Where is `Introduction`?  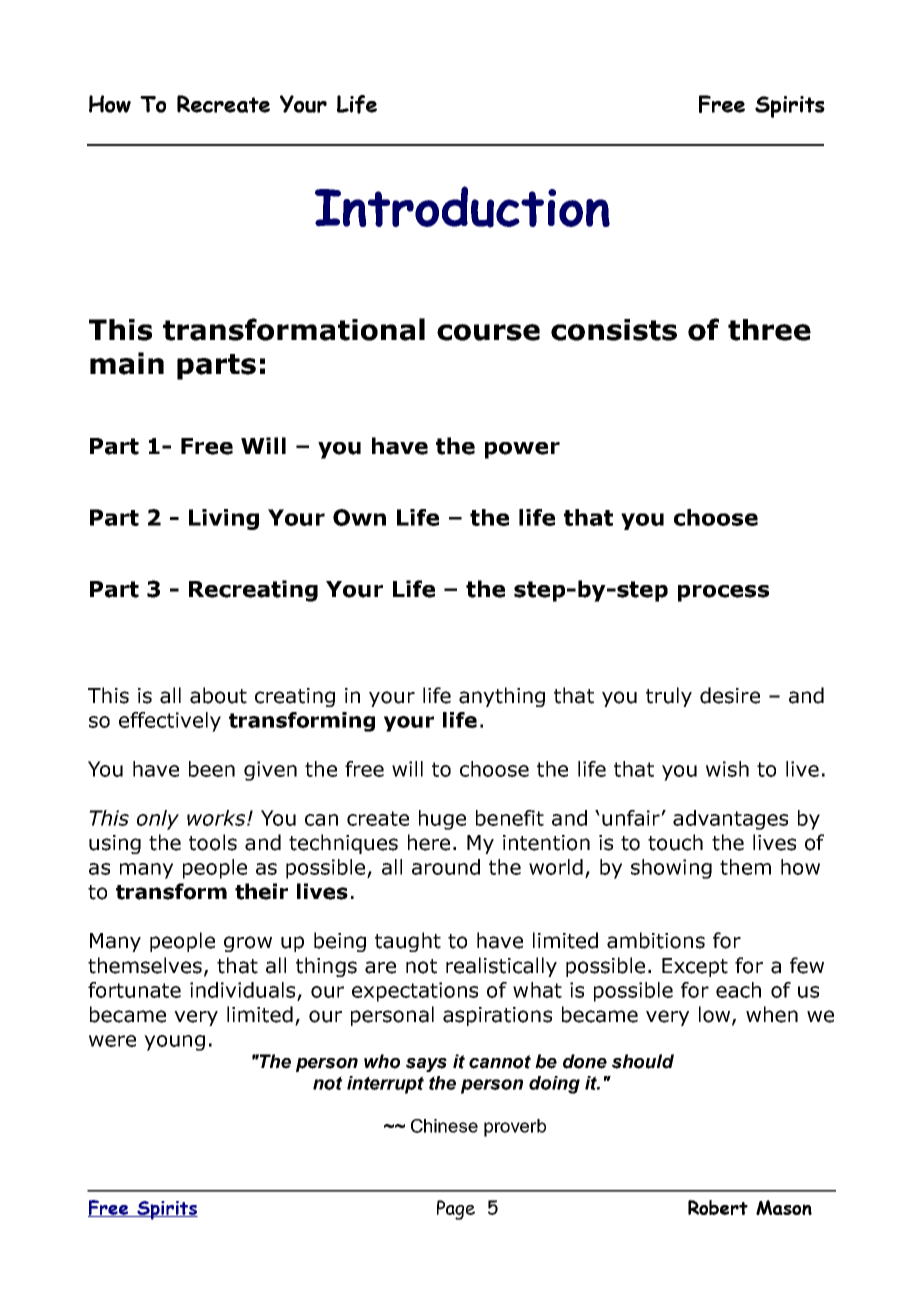
Introduction is located at coordinates (462, 207).
